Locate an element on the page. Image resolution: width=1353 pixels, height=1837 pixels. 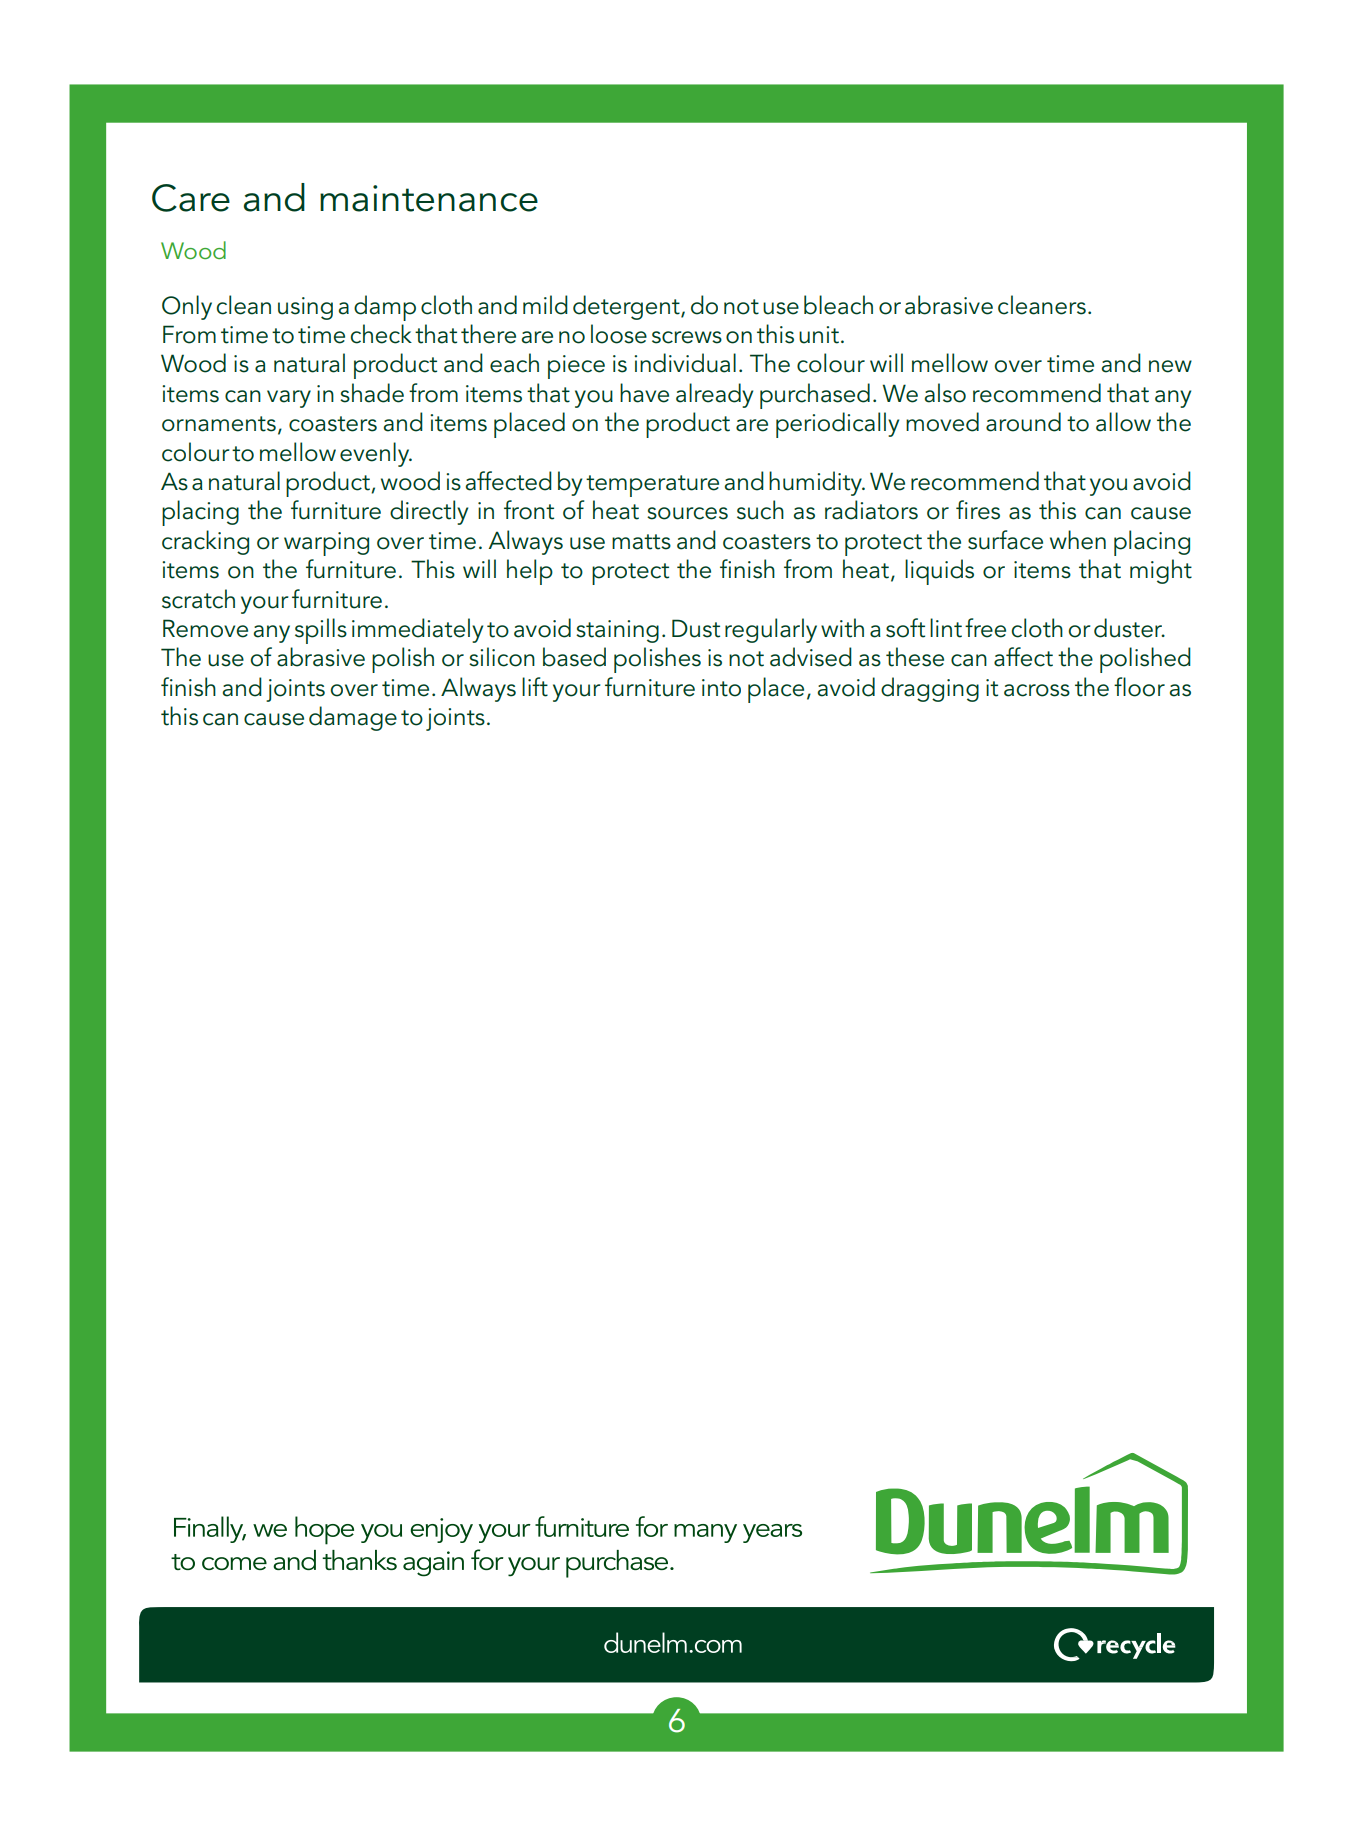
damage is located at coordinates (353, 718).
